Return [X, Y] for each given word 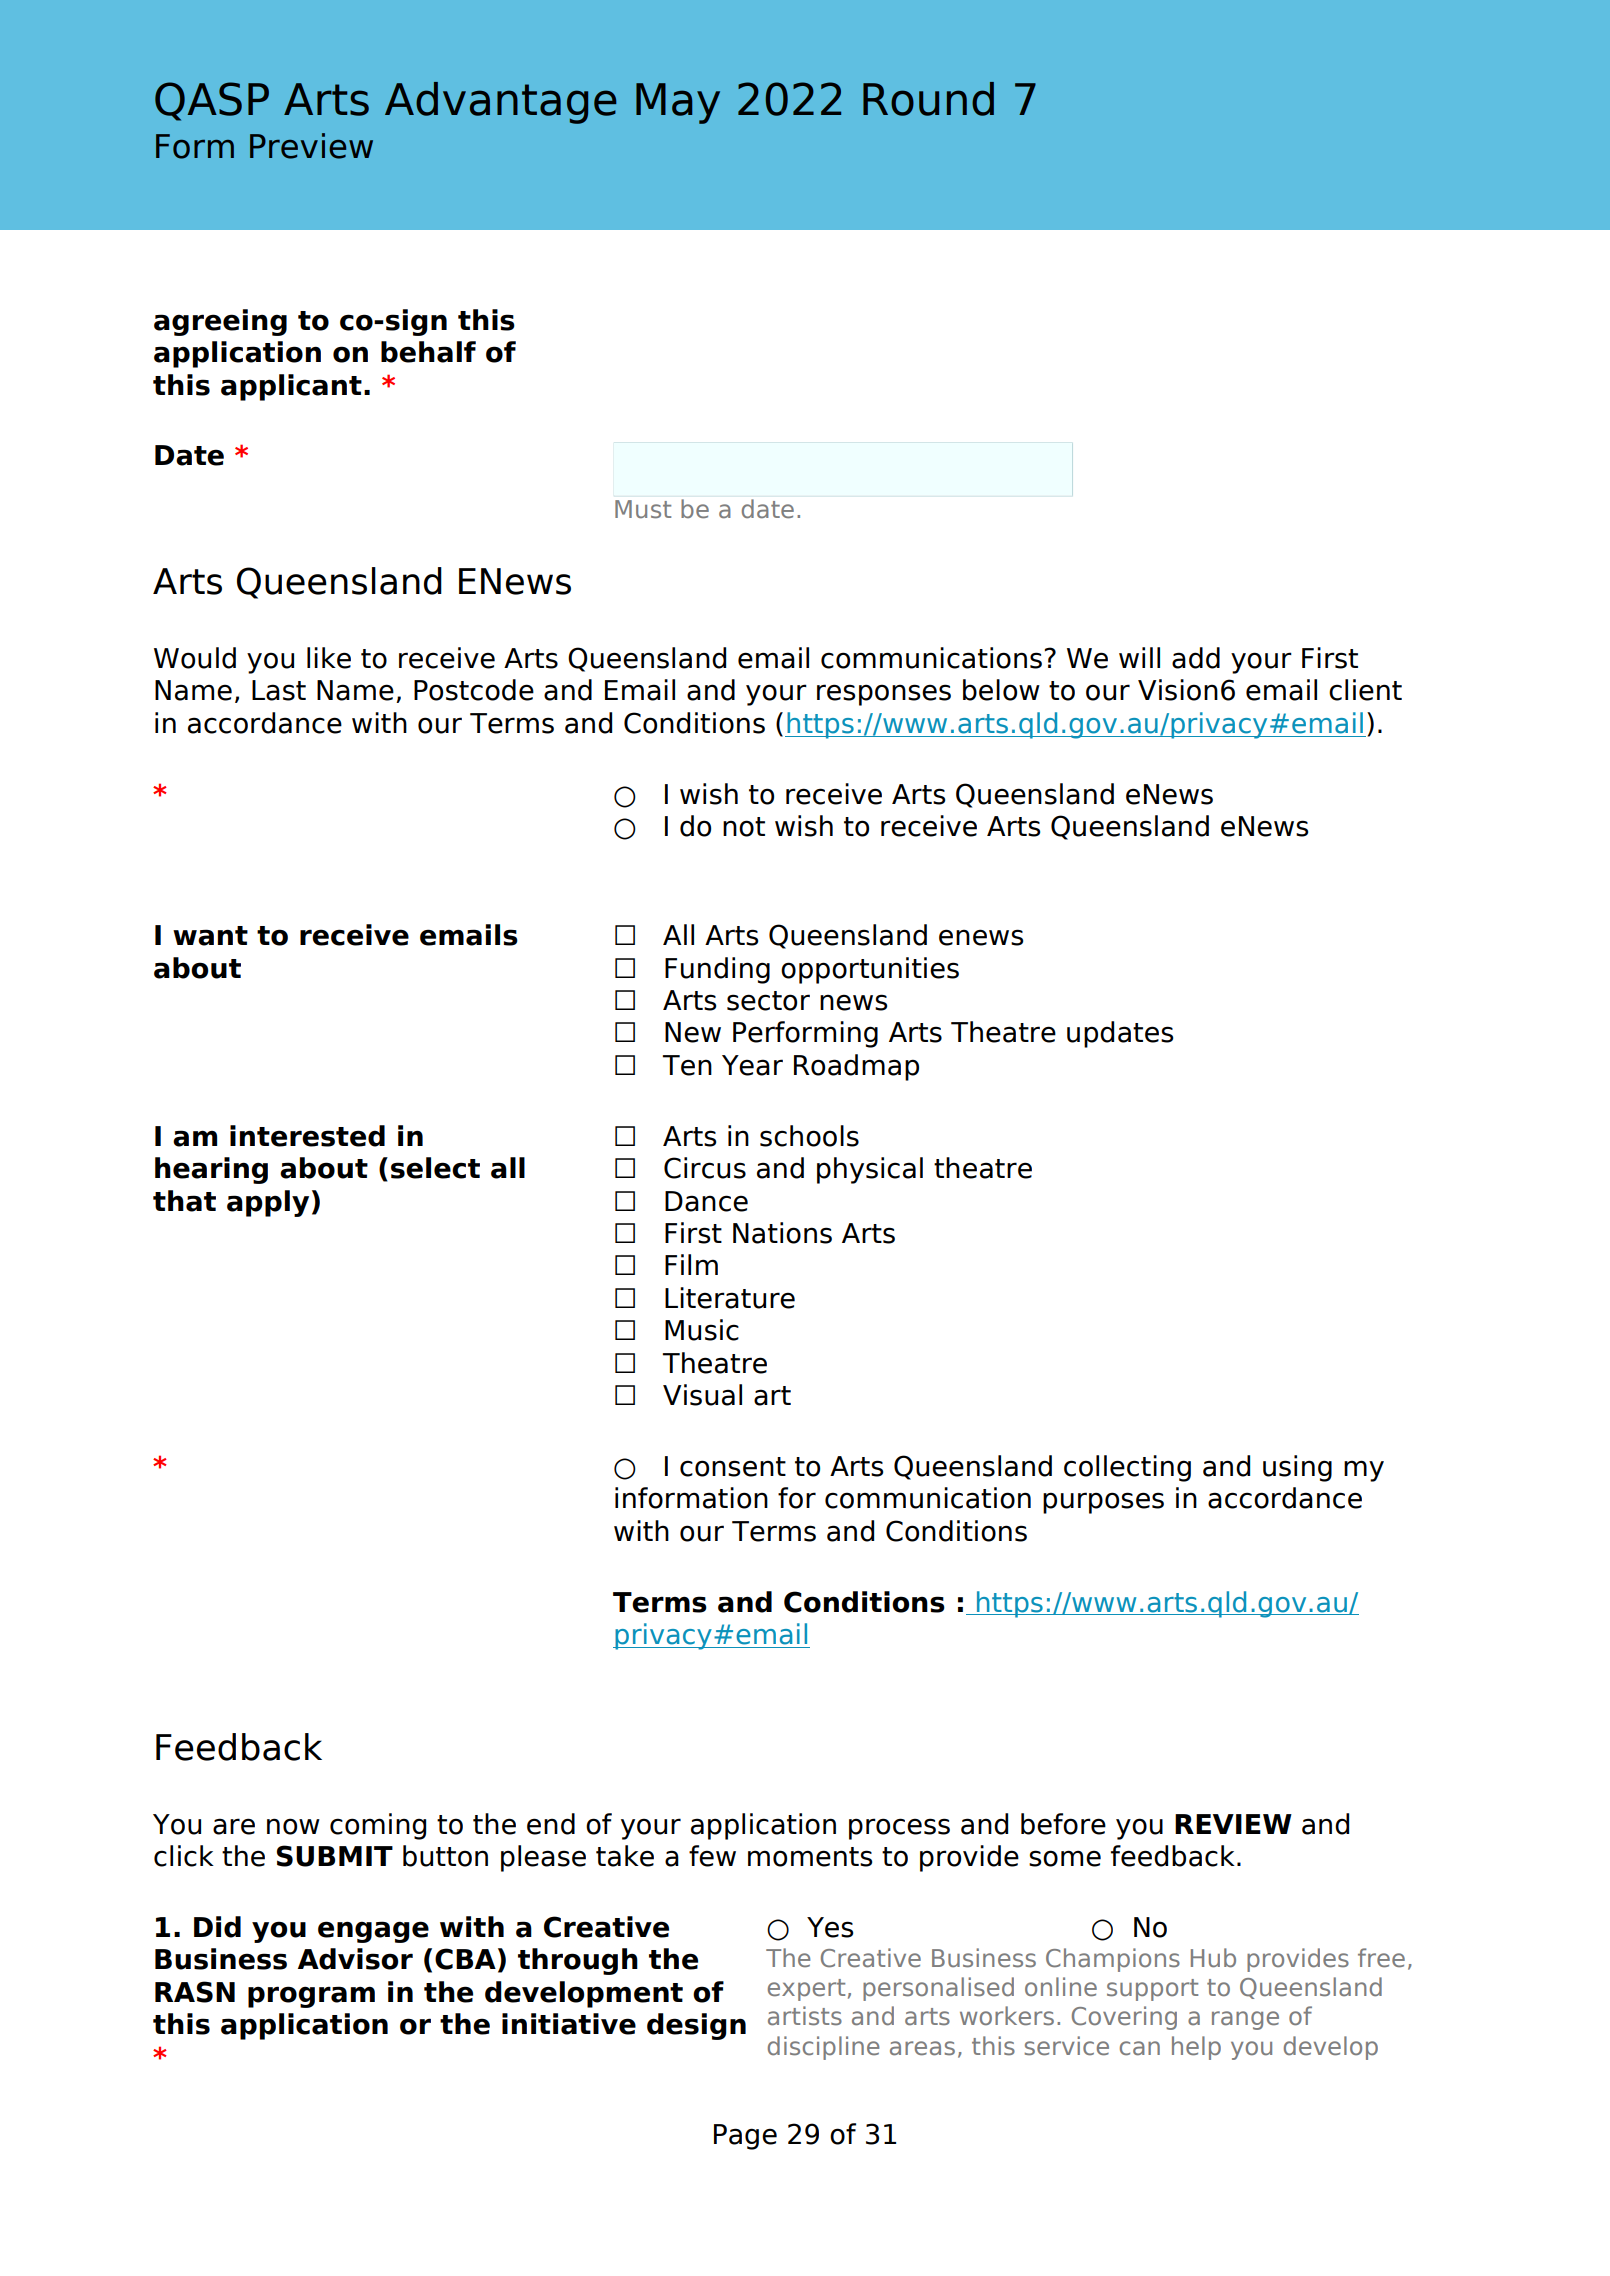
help [1196, 2048]
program [311, 1997]
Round [928, 99]
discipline [824, 2048]
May [678, 103]
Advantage [500, 103]
